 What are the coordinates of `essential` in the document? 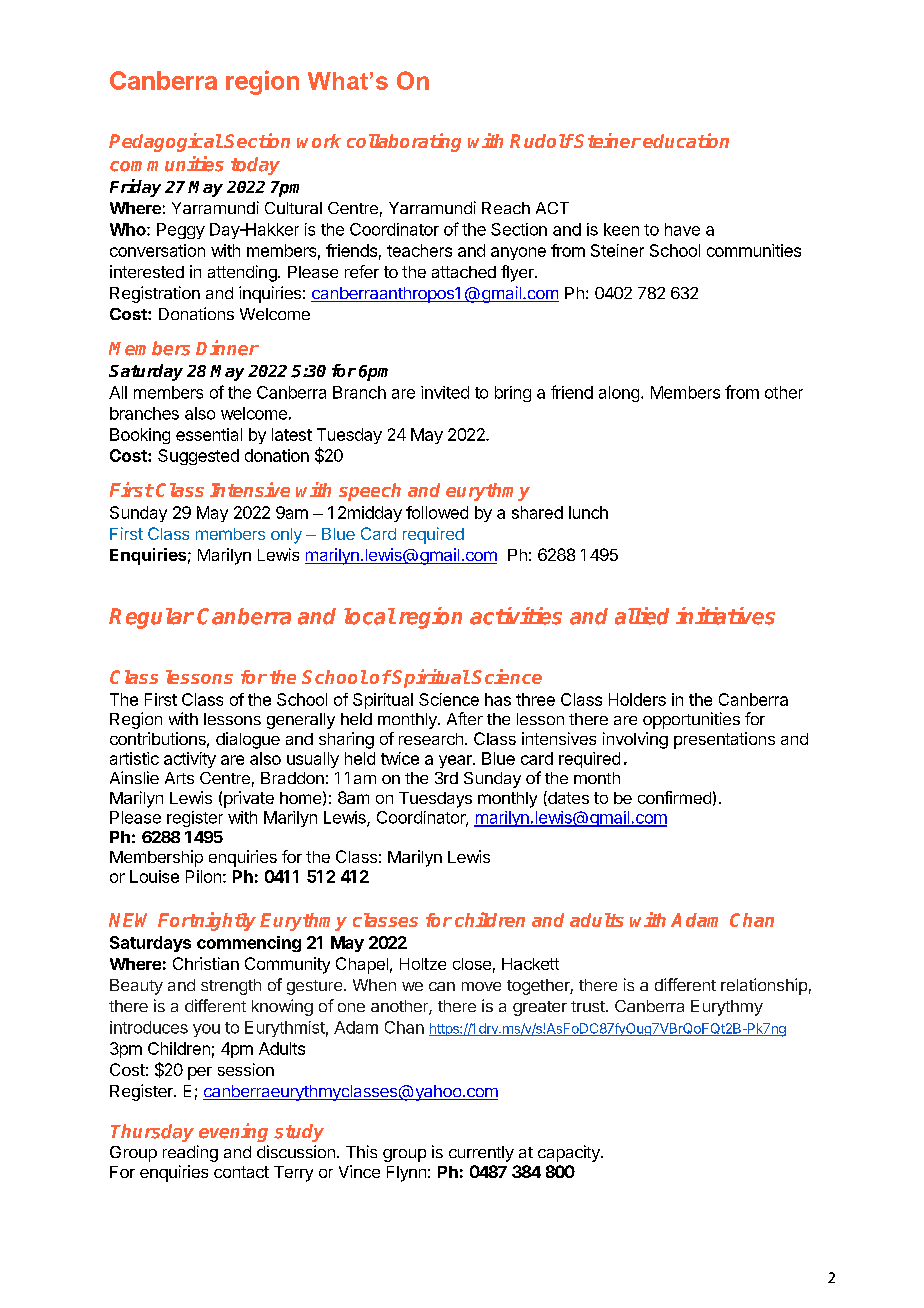 It's located at (209, 434).
